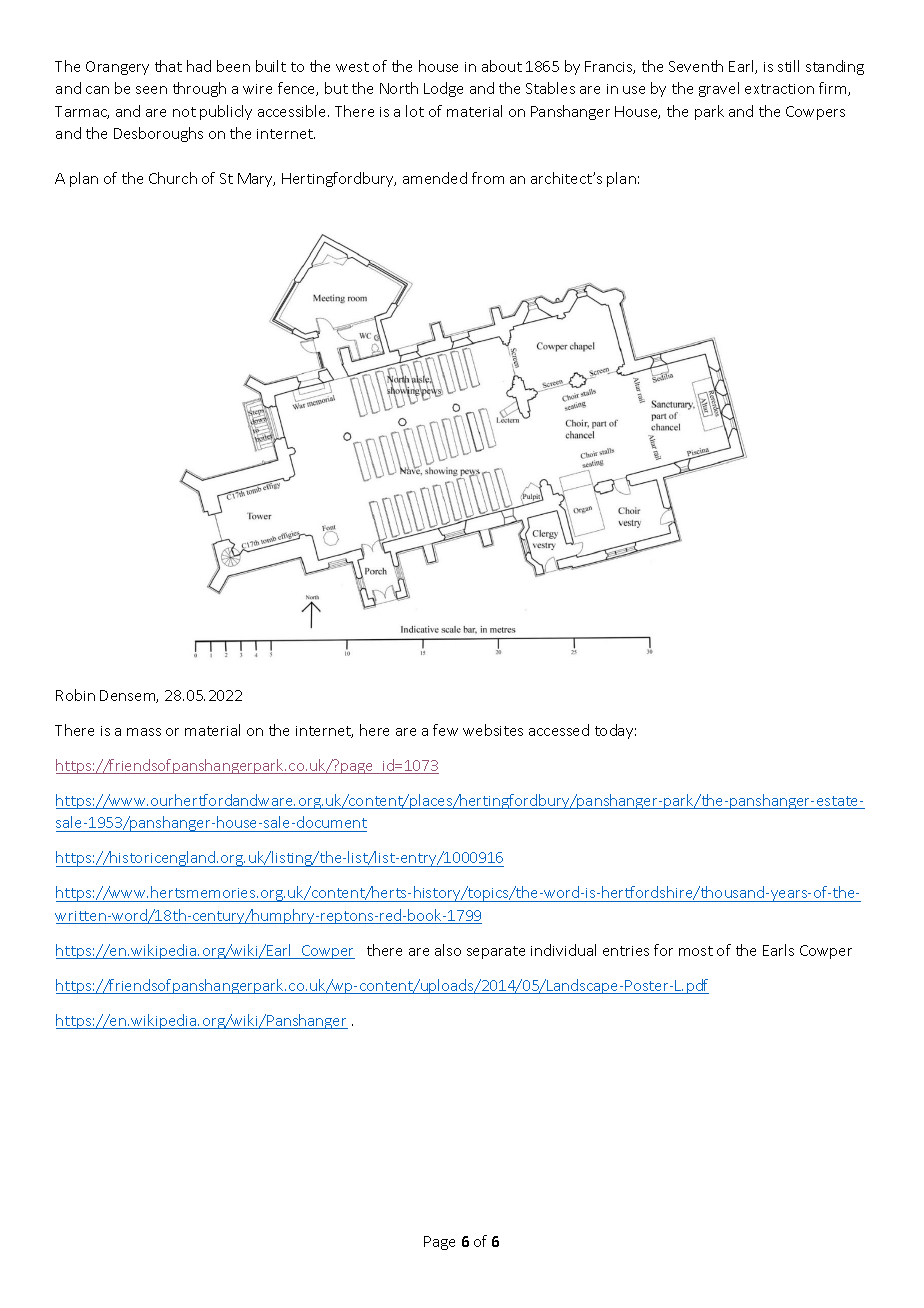  What do you see at coordinates (559, 730) in the screenshot?
I see `accessed` at bounding box center [559, 730].
